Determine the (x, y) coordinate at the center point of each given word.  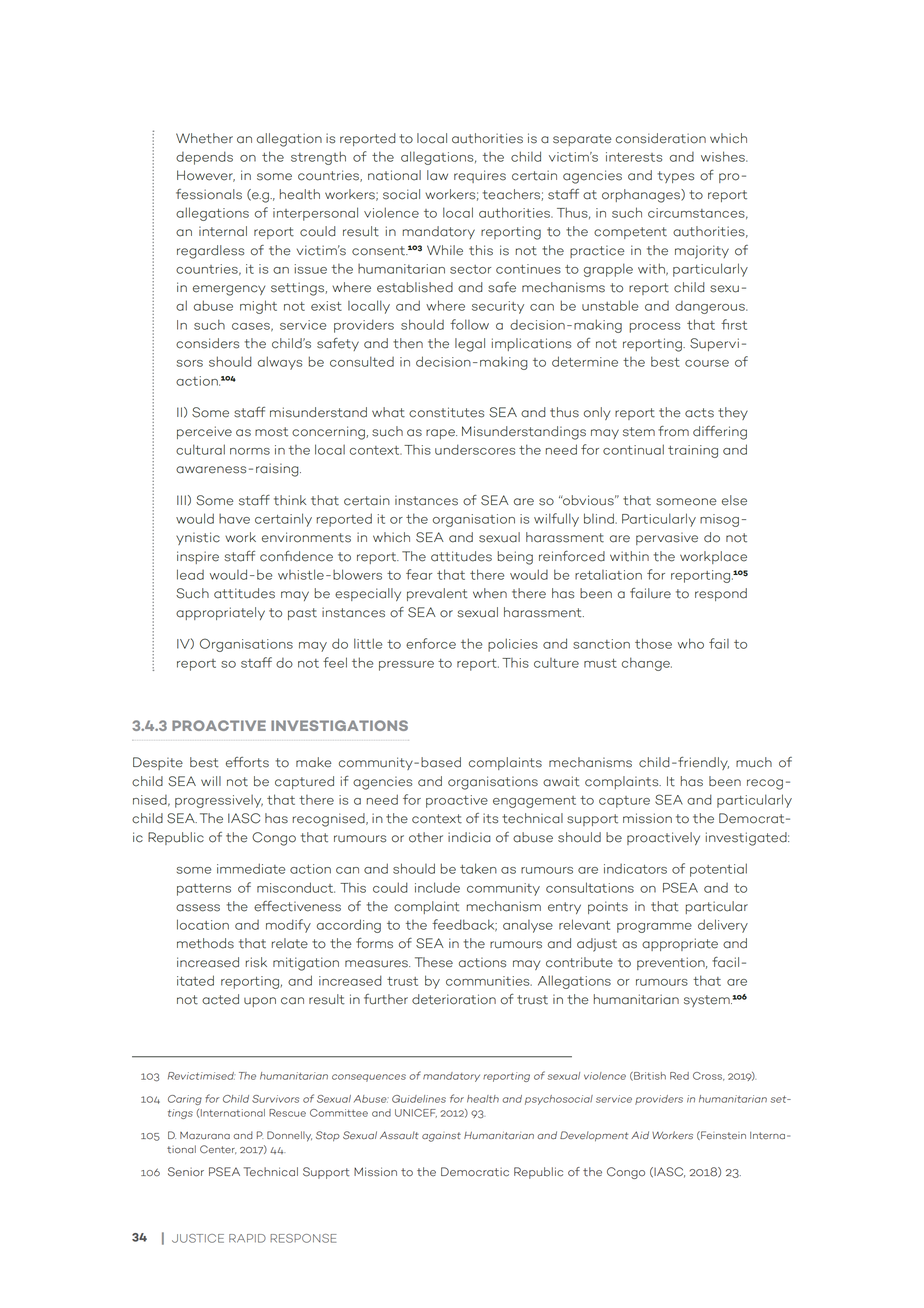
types (676, 177)
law (437, 175)
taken (478, 868)
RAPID (247, 1238)
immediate (251, 868)
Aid (640, 1135)
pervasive (667, 538)
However (206, 176)
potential (718, 870)
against (441, 1137)
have (234, 519)
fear (419, 574)
